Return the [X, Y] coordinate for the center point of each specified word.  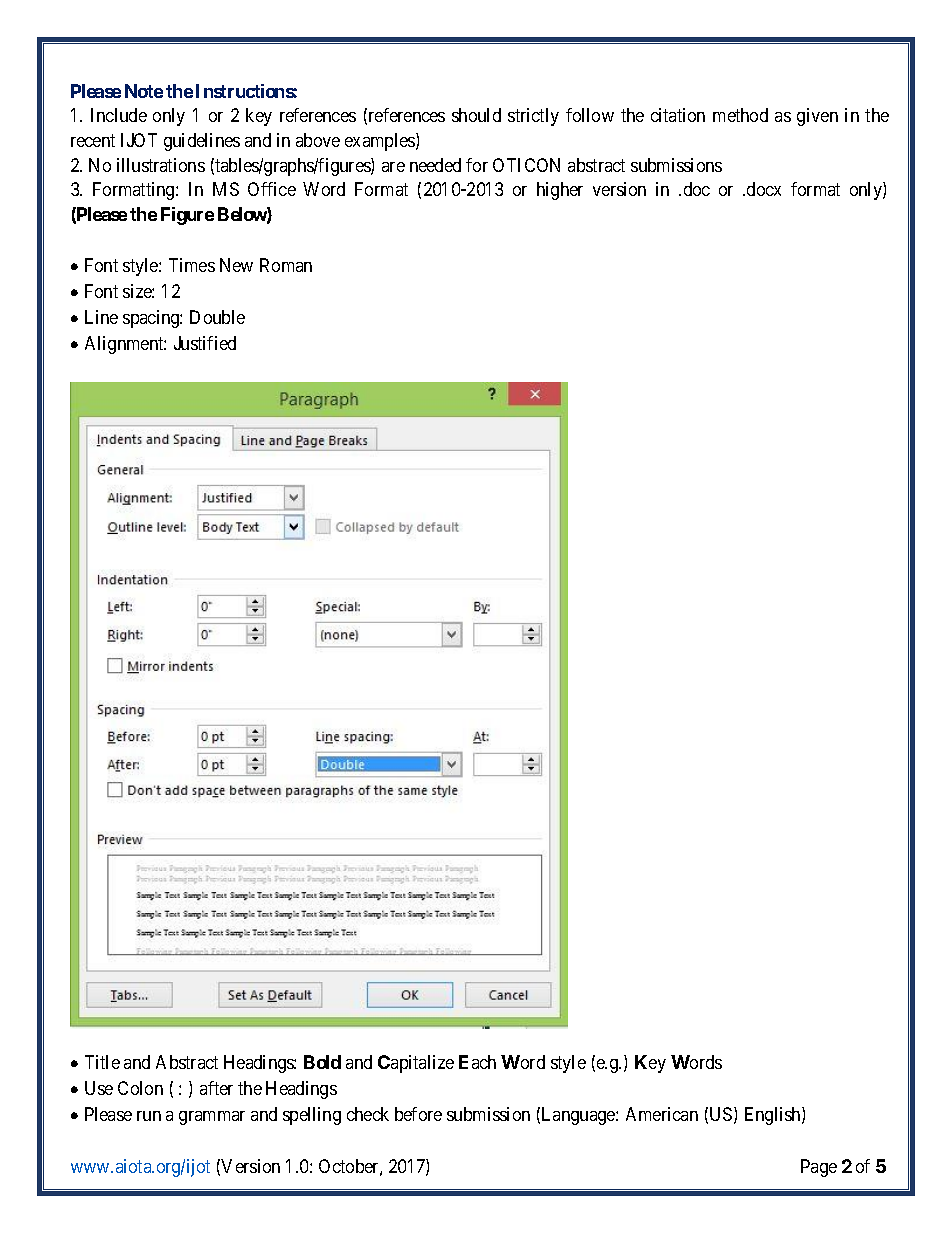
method [740, 115]
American [662, 1114]
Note [144, 91]
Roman [286, 265]
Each [477, 1062]
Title [102, 1062]
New [236, 265]
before [418, 1114]
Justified [205, 343]
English [774, 1116]
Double [217, 317]
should [476, 115]
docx [764, 189]
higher [560, 191]
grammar [212, 1118]
